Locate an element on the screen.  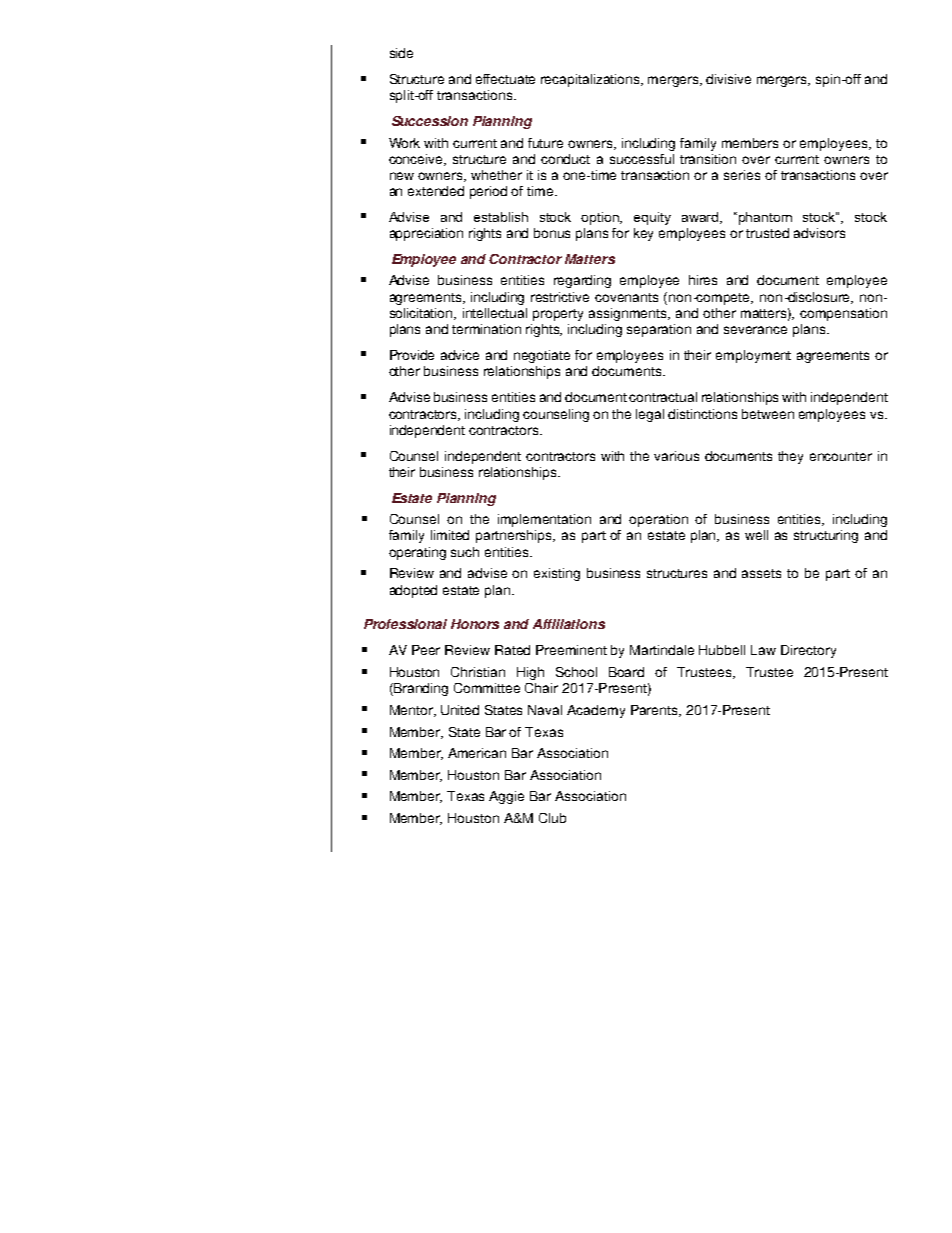
severance is located at coordinates (755, 330).
